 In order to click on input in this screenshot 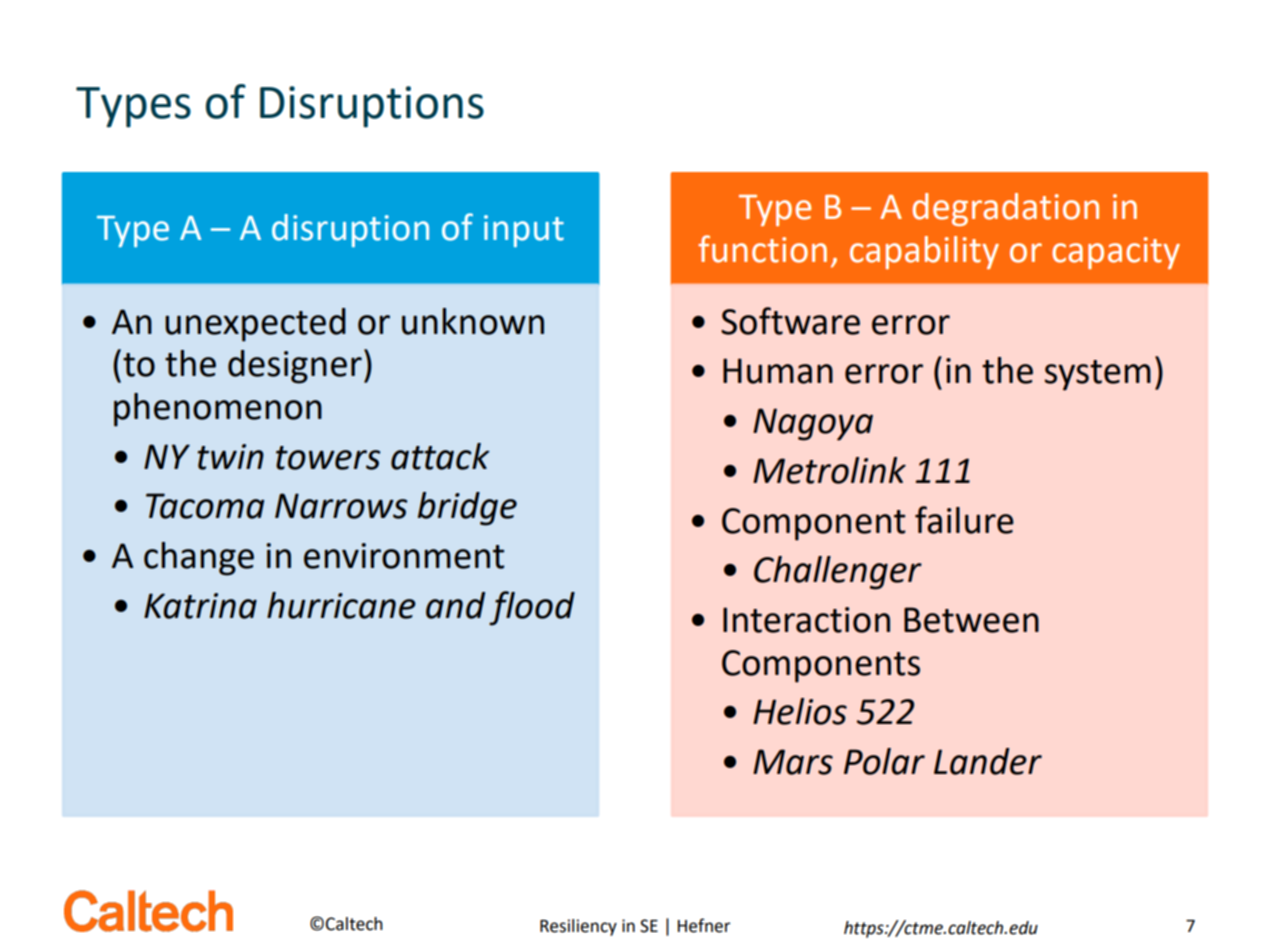, I will do `click(524, 231)`.
